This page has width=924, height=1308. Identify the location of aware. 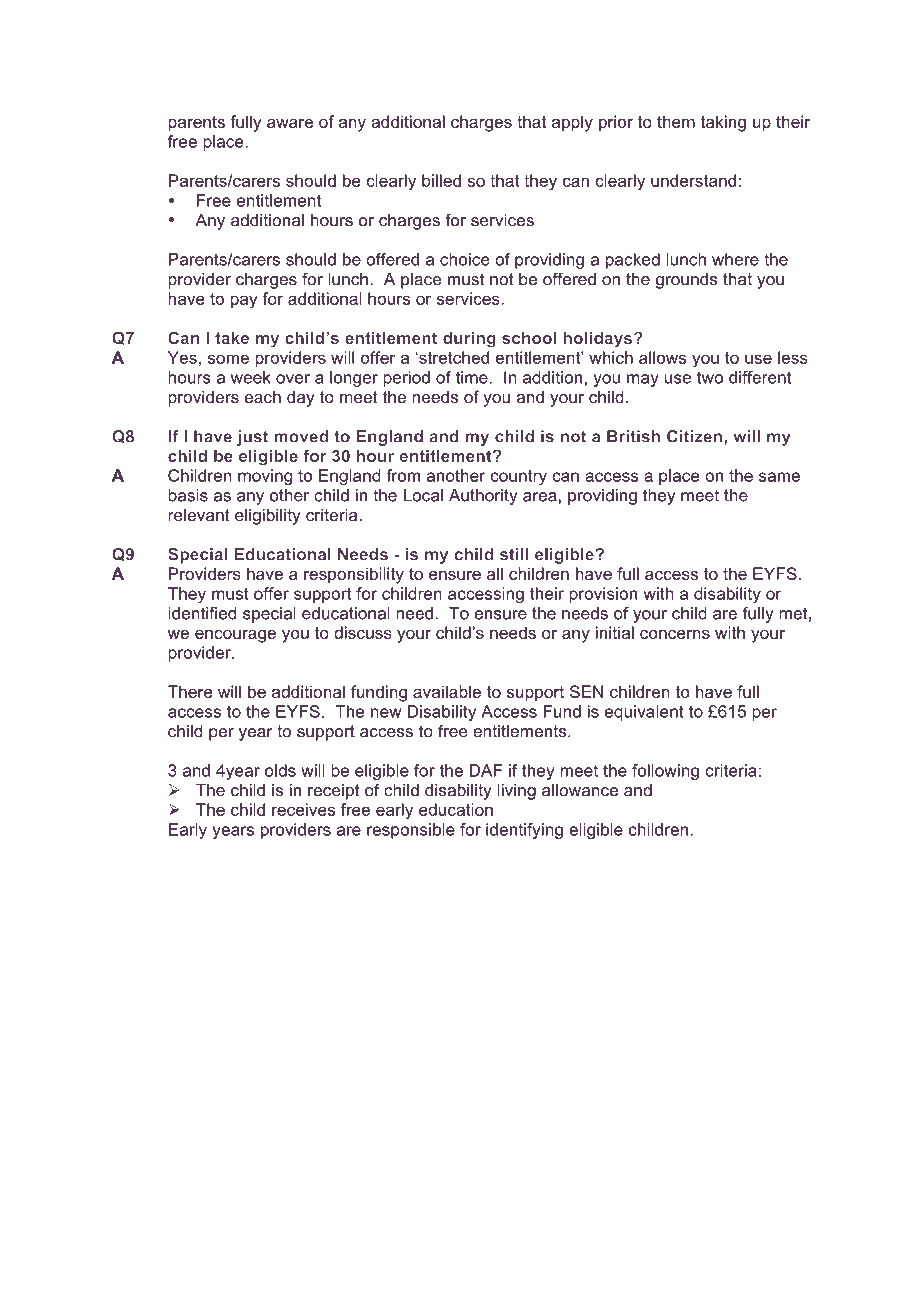
(290, 123).
